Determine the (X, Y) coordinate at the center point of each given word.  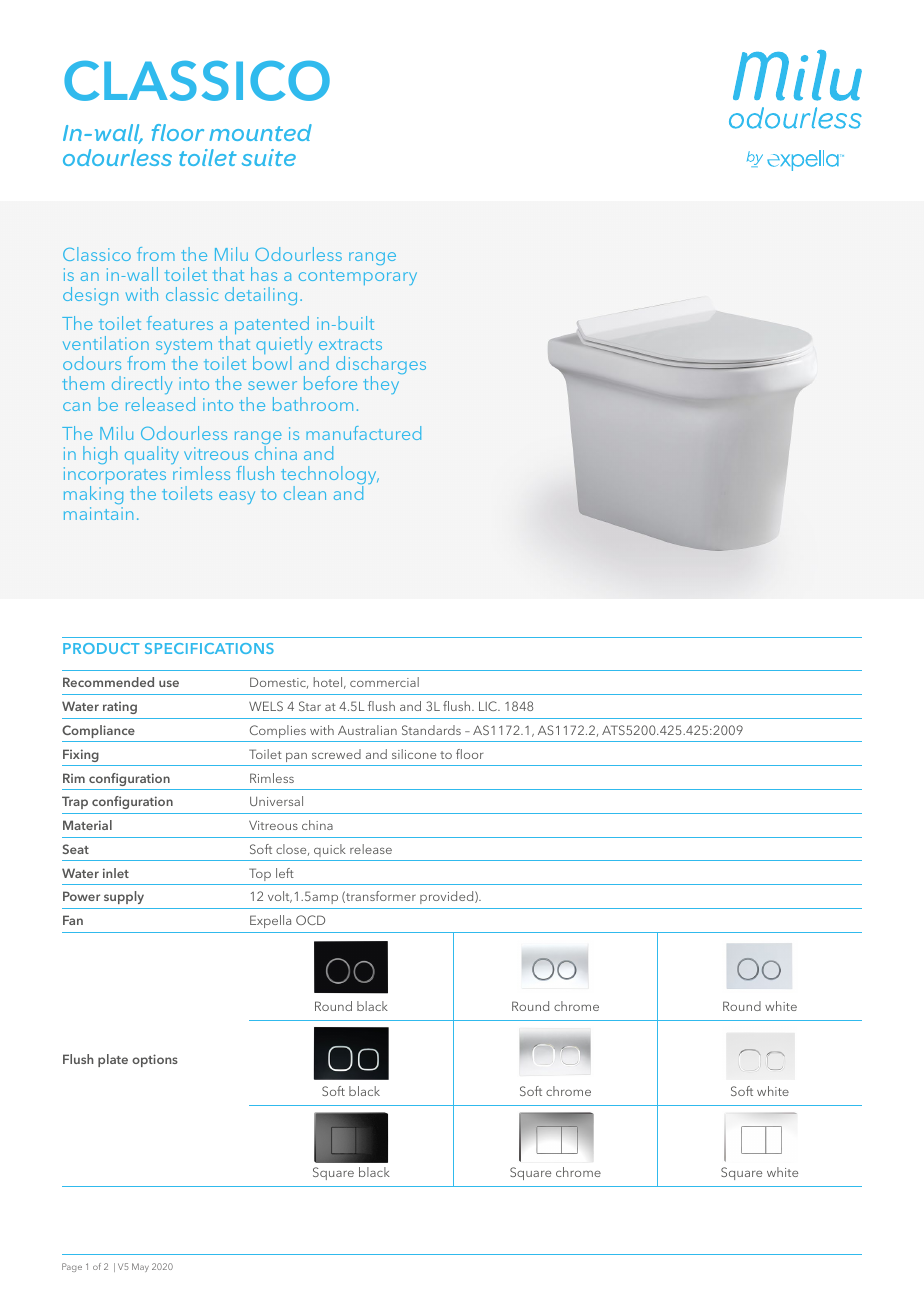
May (140, 1267)
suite (269, 157)
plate (113, 1060)
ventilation (106, 343)
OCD (310, 920)
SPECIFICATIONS (209, 648)
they (381, 385)
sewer (272, 385)
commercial (384, 682)
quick (330, 850)
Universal (276, 801)
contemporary (358, 277)
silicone (414, 754)
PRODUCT (101, 648)
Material (87, 825)
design (90, 296)
